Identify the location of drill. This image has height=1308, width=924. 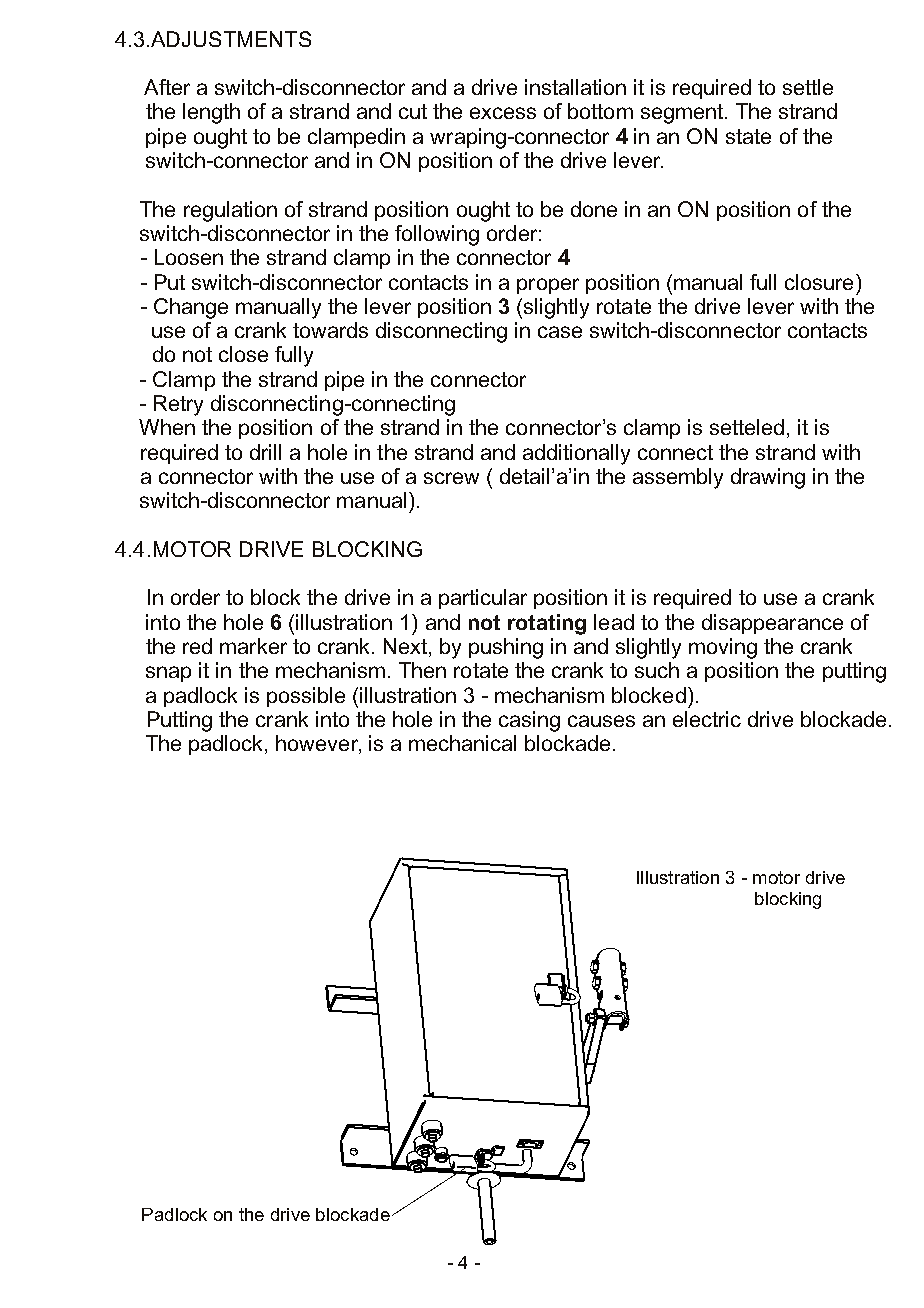
(265, 452).
